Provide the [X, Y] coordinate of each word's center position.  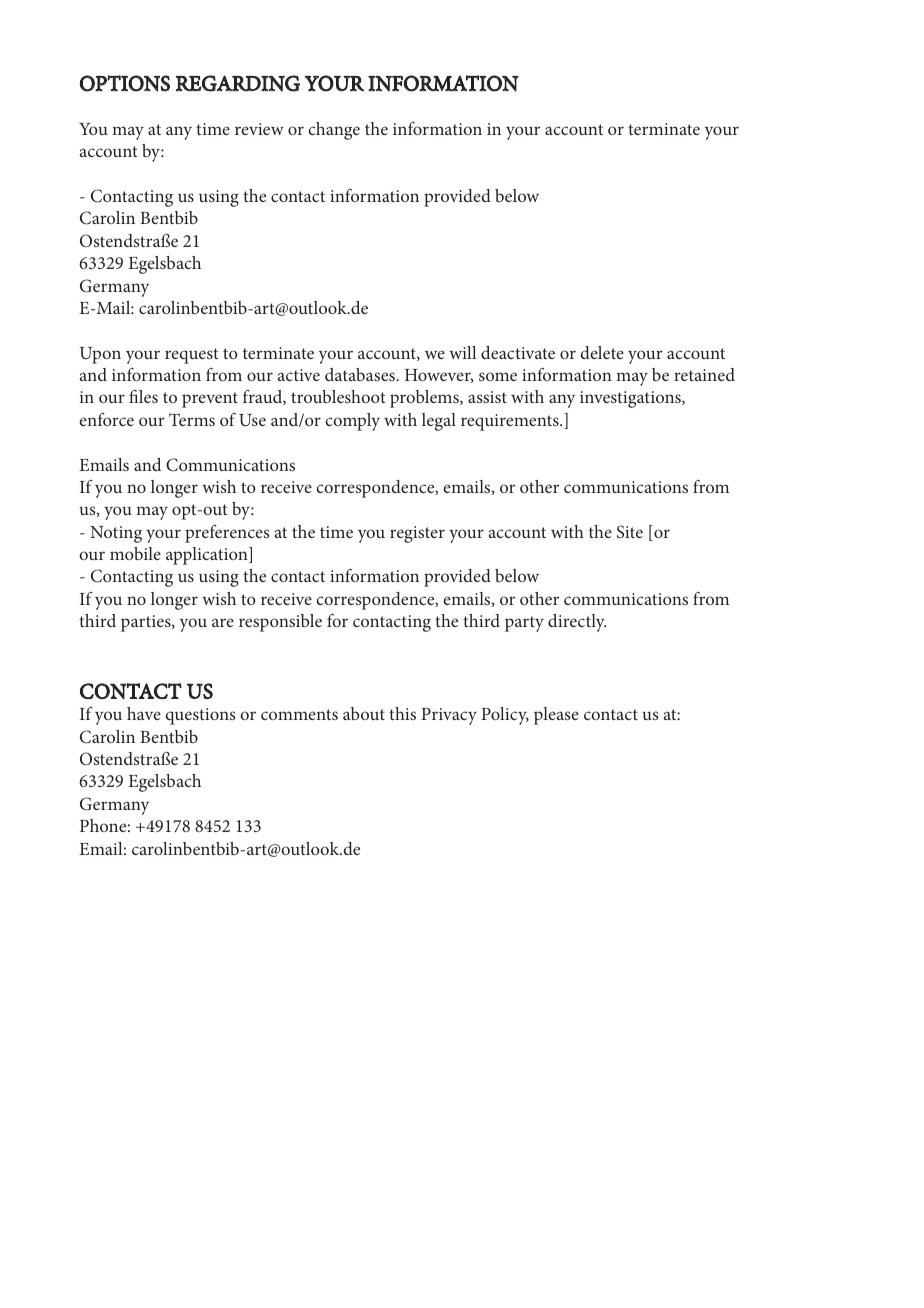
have [144, 713]
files [143, 396]
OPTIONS [125, 83]
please [556, 716]
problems [425, 399]
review [259, 129]
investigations [631, 399]
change [334, 131]
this [402, 713]
